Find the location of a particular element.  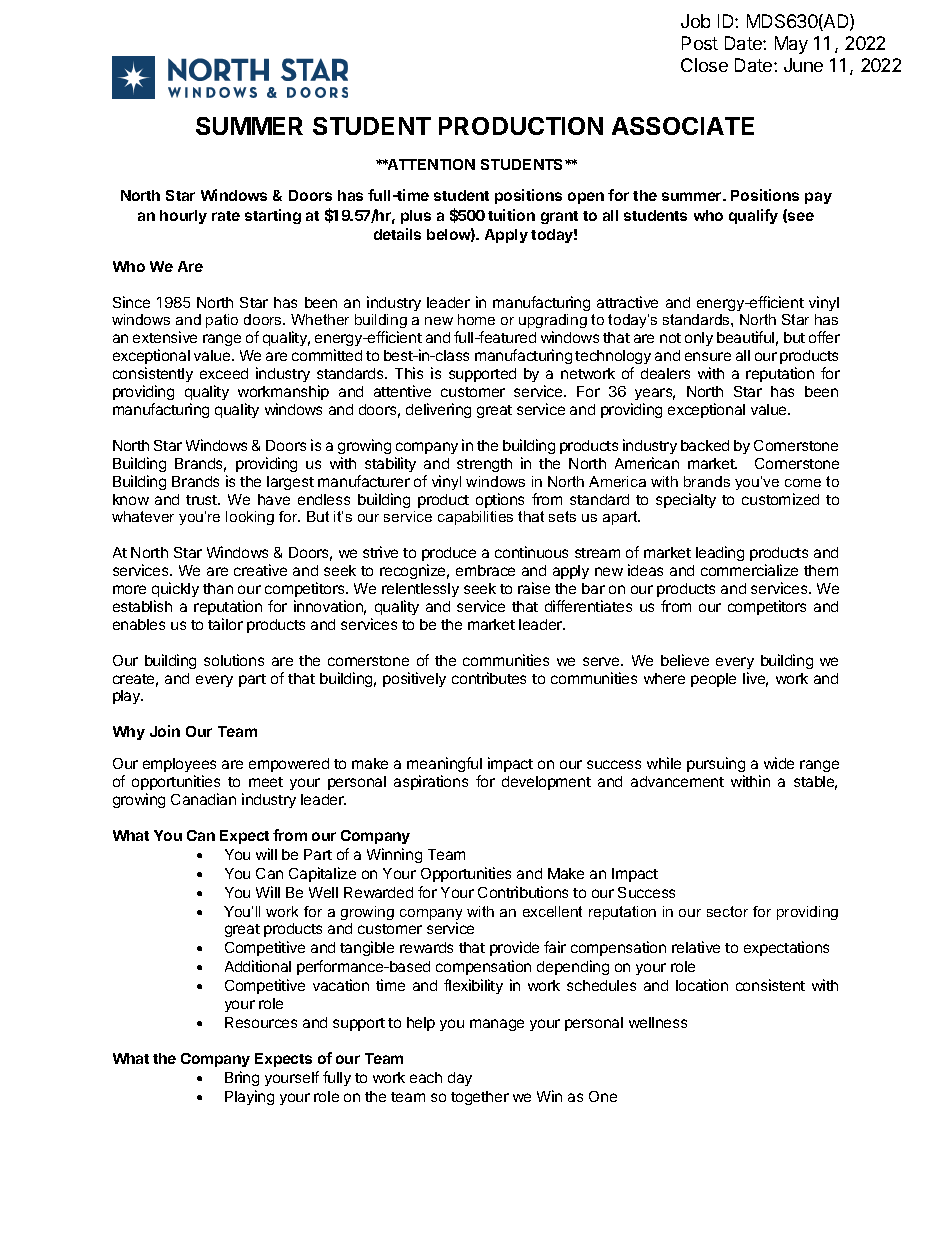

ASSOCIATE is located at coordinates (683, 126).
